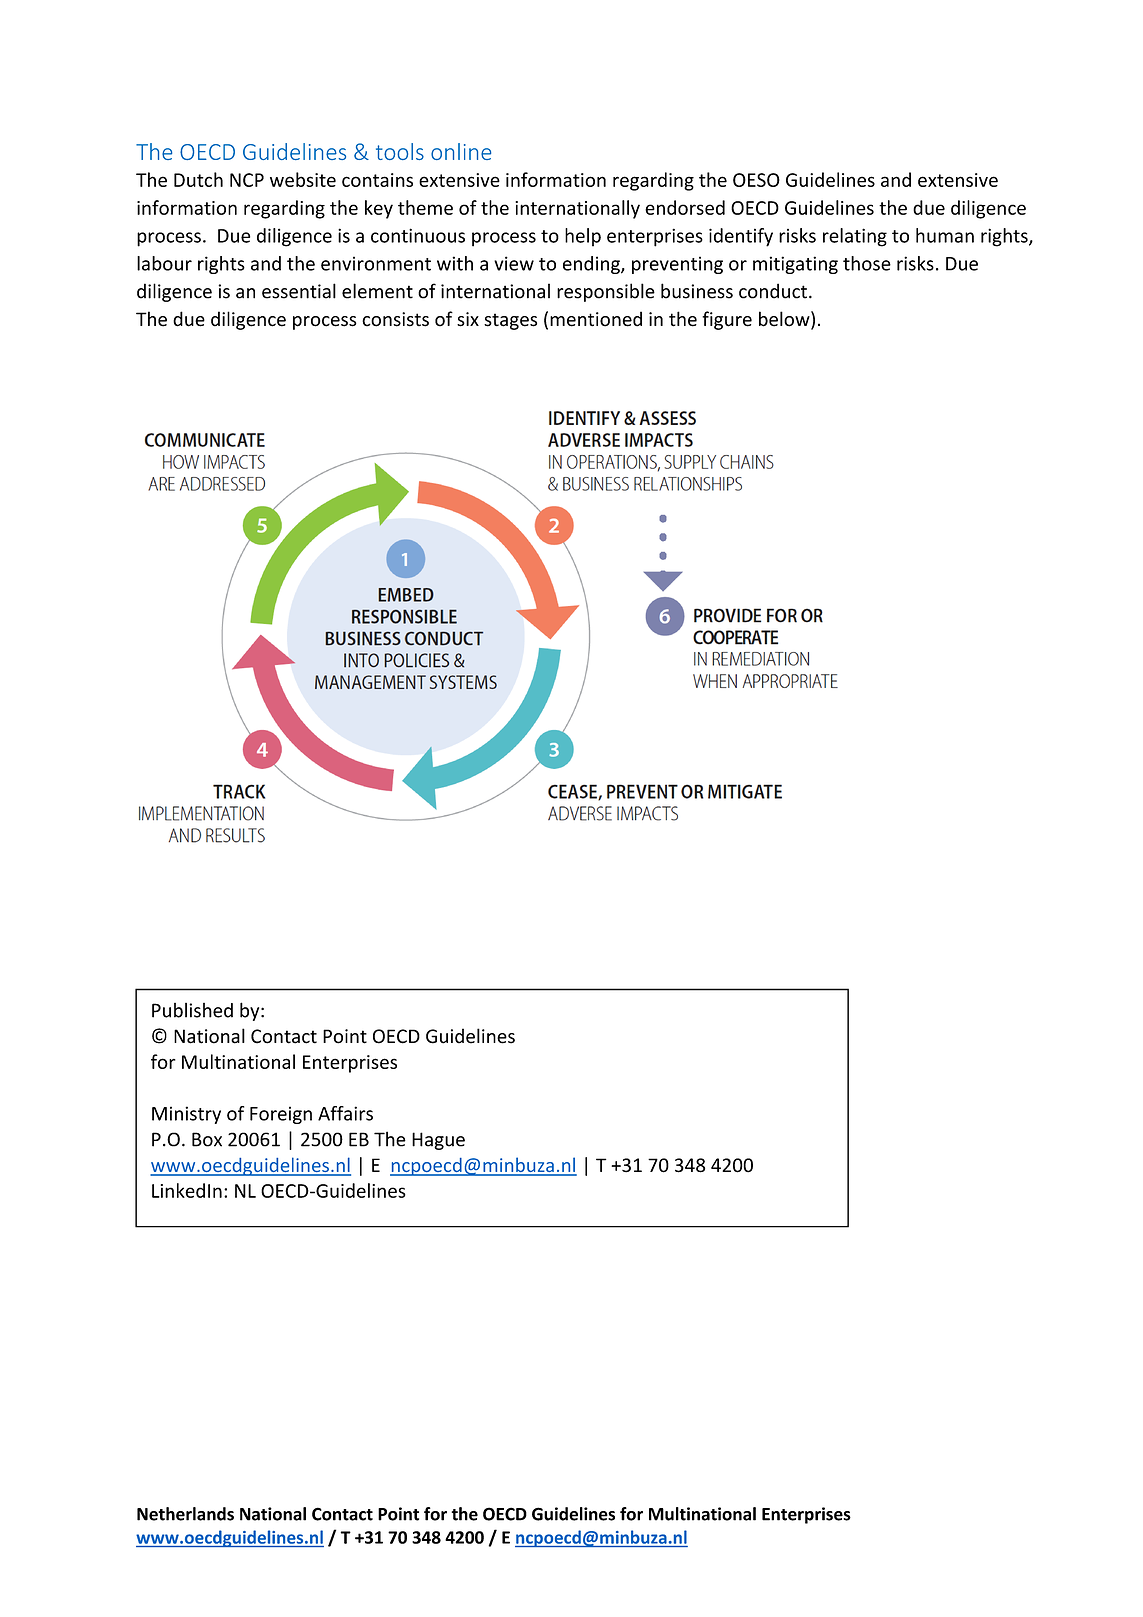  I want to click on Hague, so click(438, 1141).
